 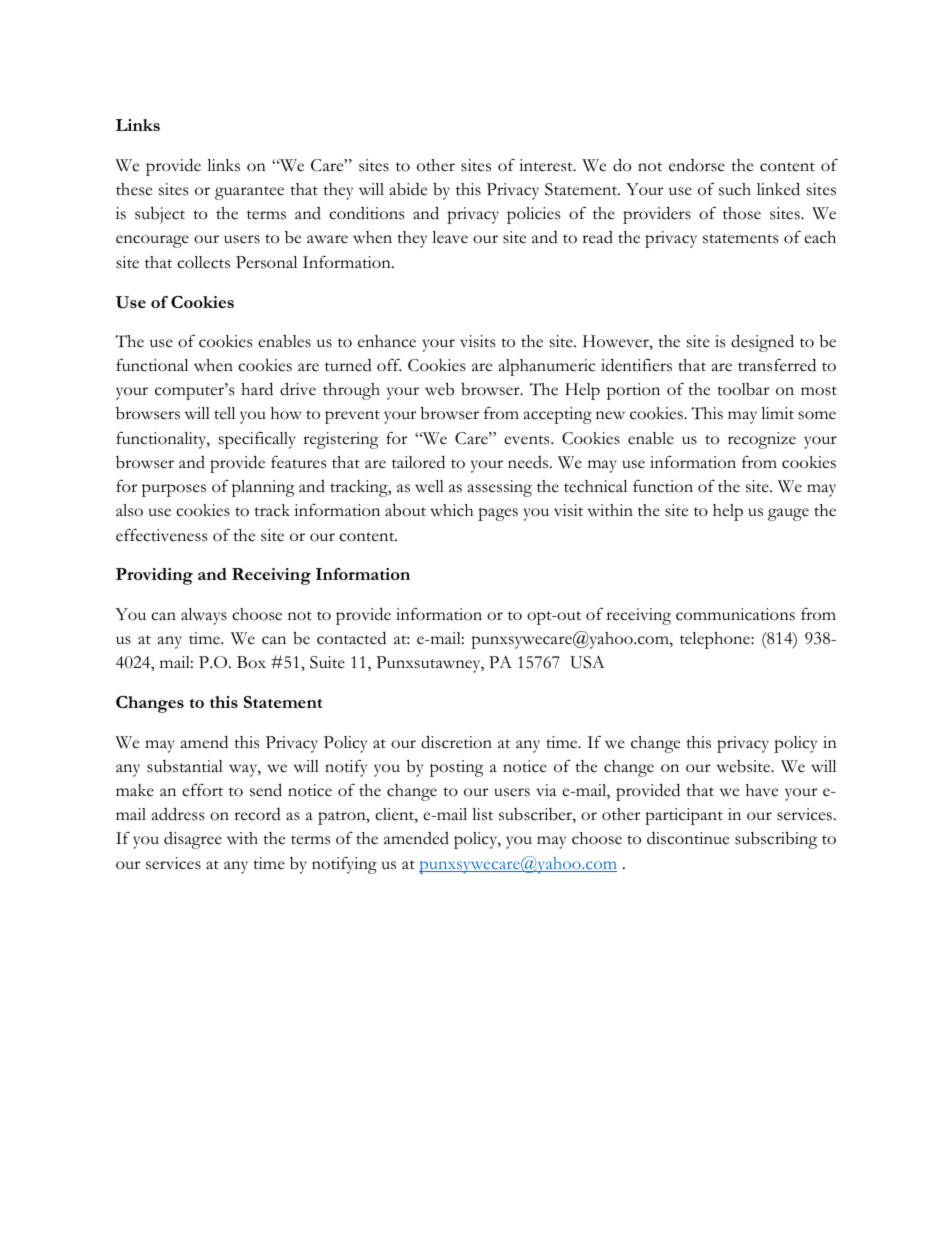 What do you see at coordinates (193, 840) in the screenshot?
I see `disagree` at bounding box center [193, 840].
